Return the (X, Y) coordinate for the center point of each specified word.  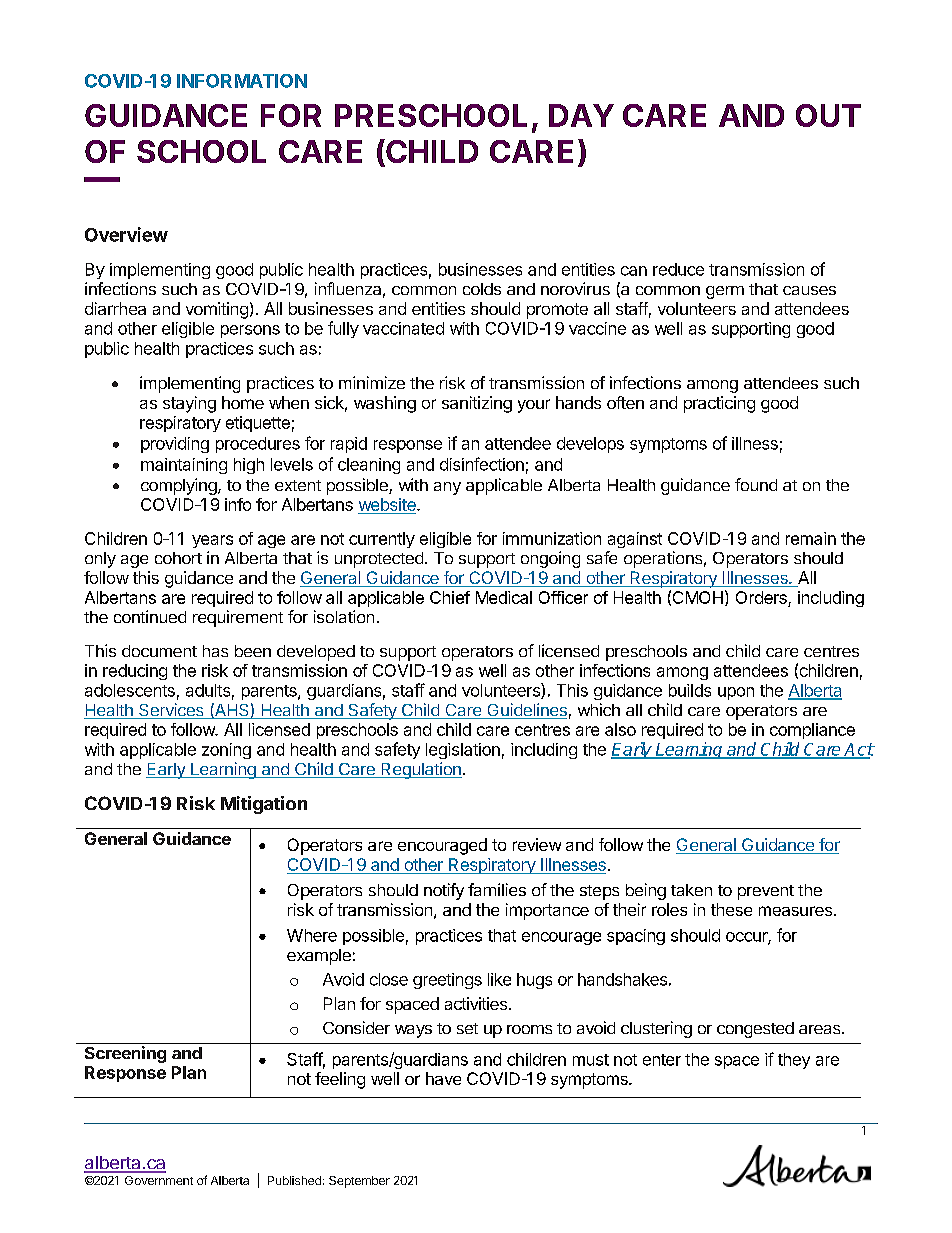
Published (294, 1180)
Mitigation (264, 805)
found (756, 484)
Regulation (420, 770)
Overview (126, 234)
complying (179, 486)
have (443, 1078)
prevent (766, 892)
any (447, 488)
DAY (581, 115)
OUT (828, 115)
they (794, 1061)
